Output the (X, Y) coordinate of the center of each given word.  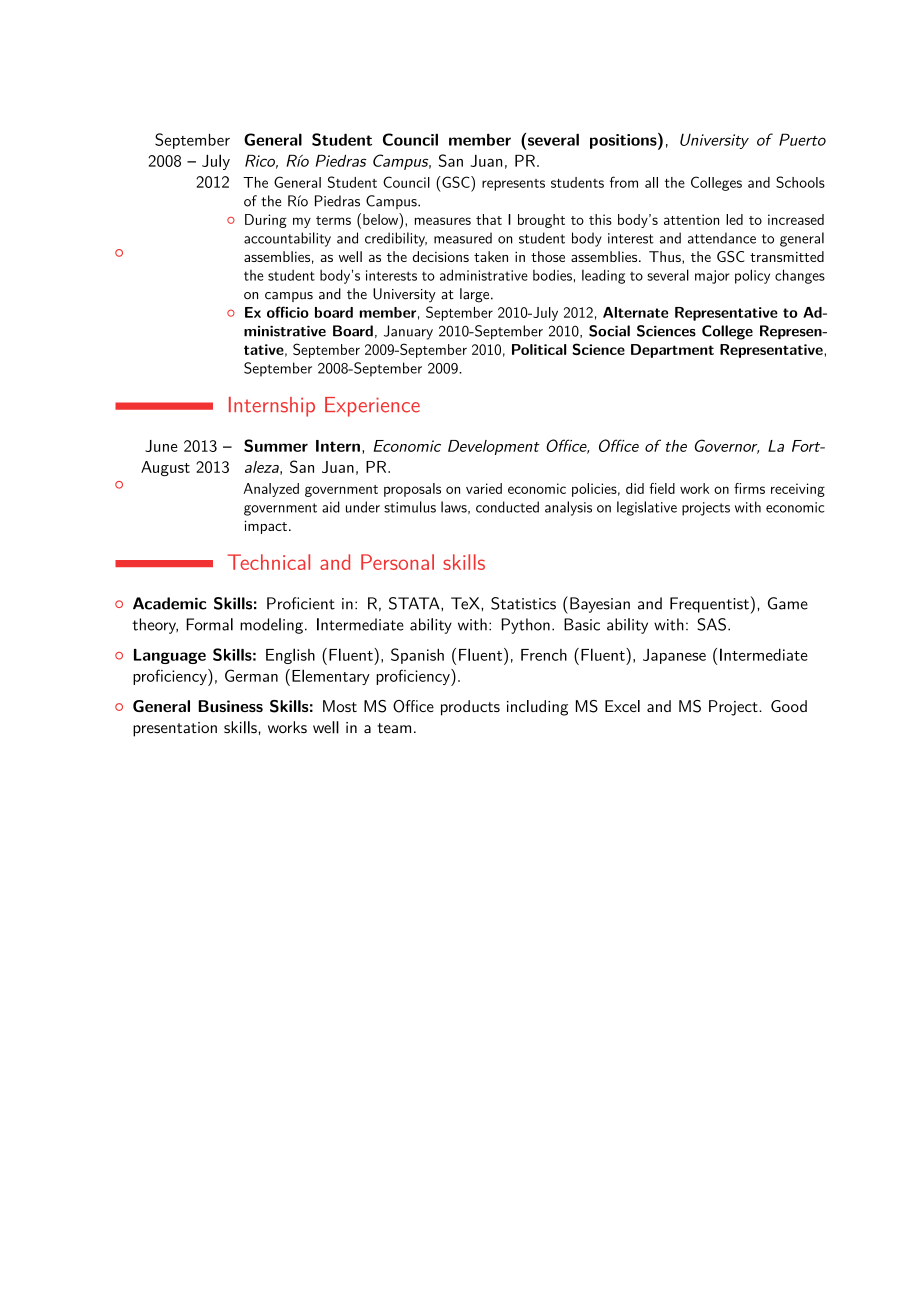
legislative (647, 508)
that (489, 219)
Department (672, 351)
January (408, 332)
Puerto (802, 139)
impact (267, 527)
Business (230, 706)
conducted (507, 507)
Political (539, 349)
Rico (261, 162)
